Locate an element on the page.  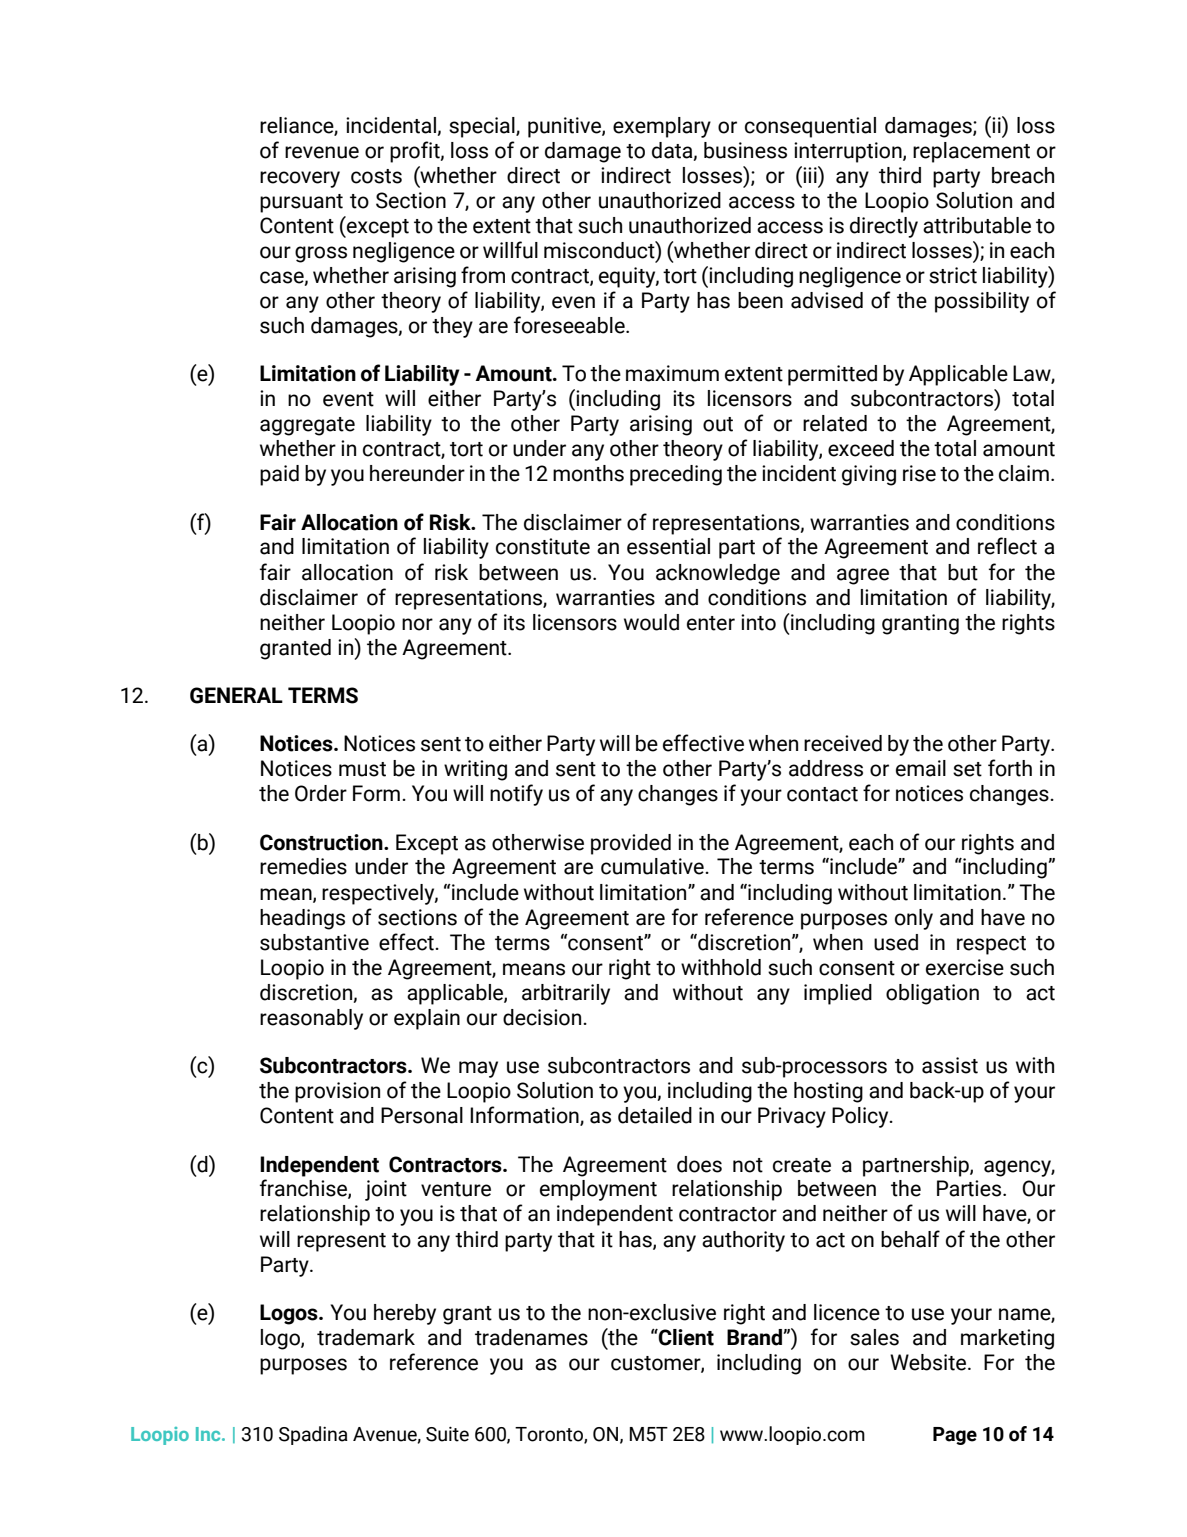
reflect is located at coordinates (1007, 546).
